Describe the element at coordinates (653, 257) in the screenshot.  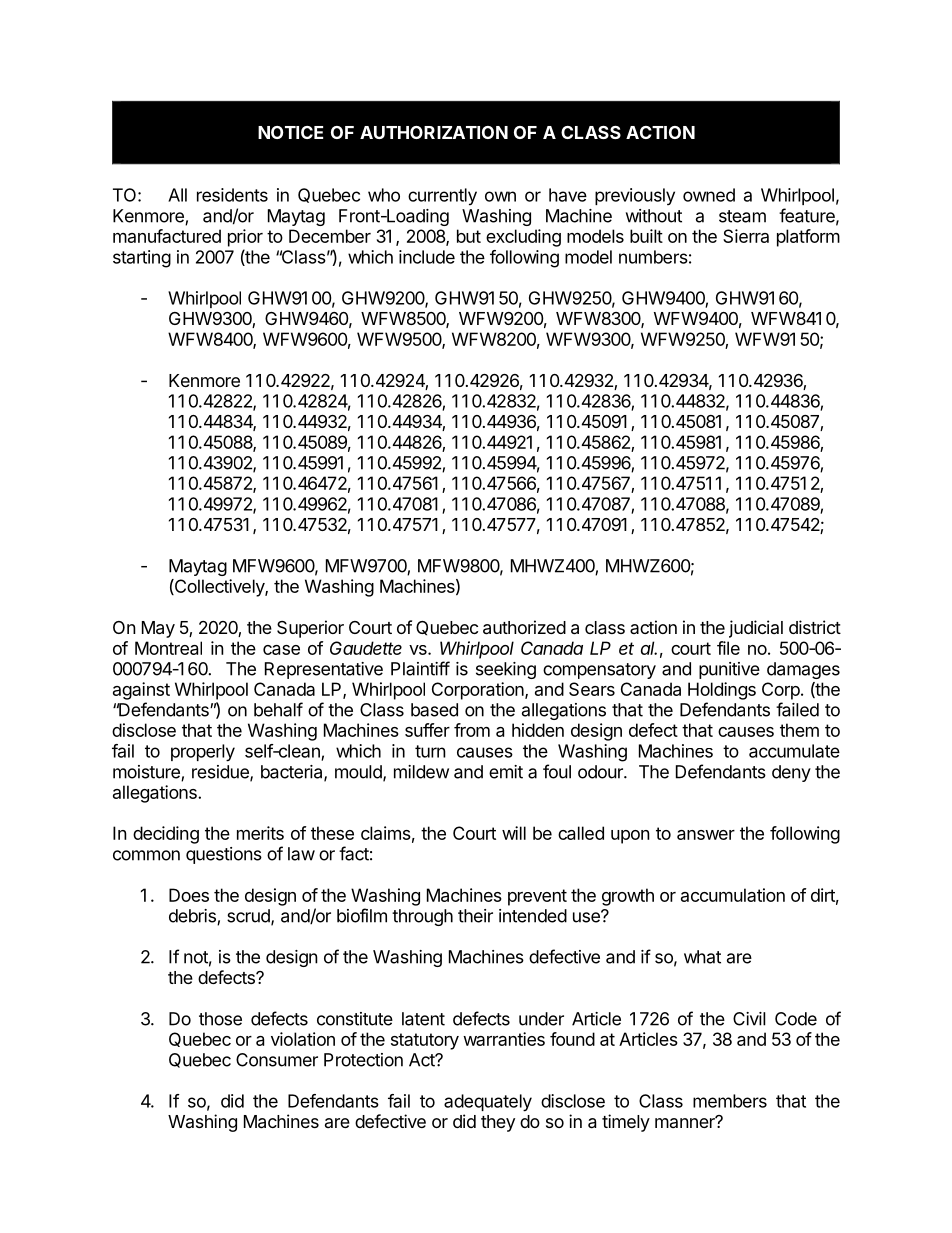
I see `numbers` at that location.
